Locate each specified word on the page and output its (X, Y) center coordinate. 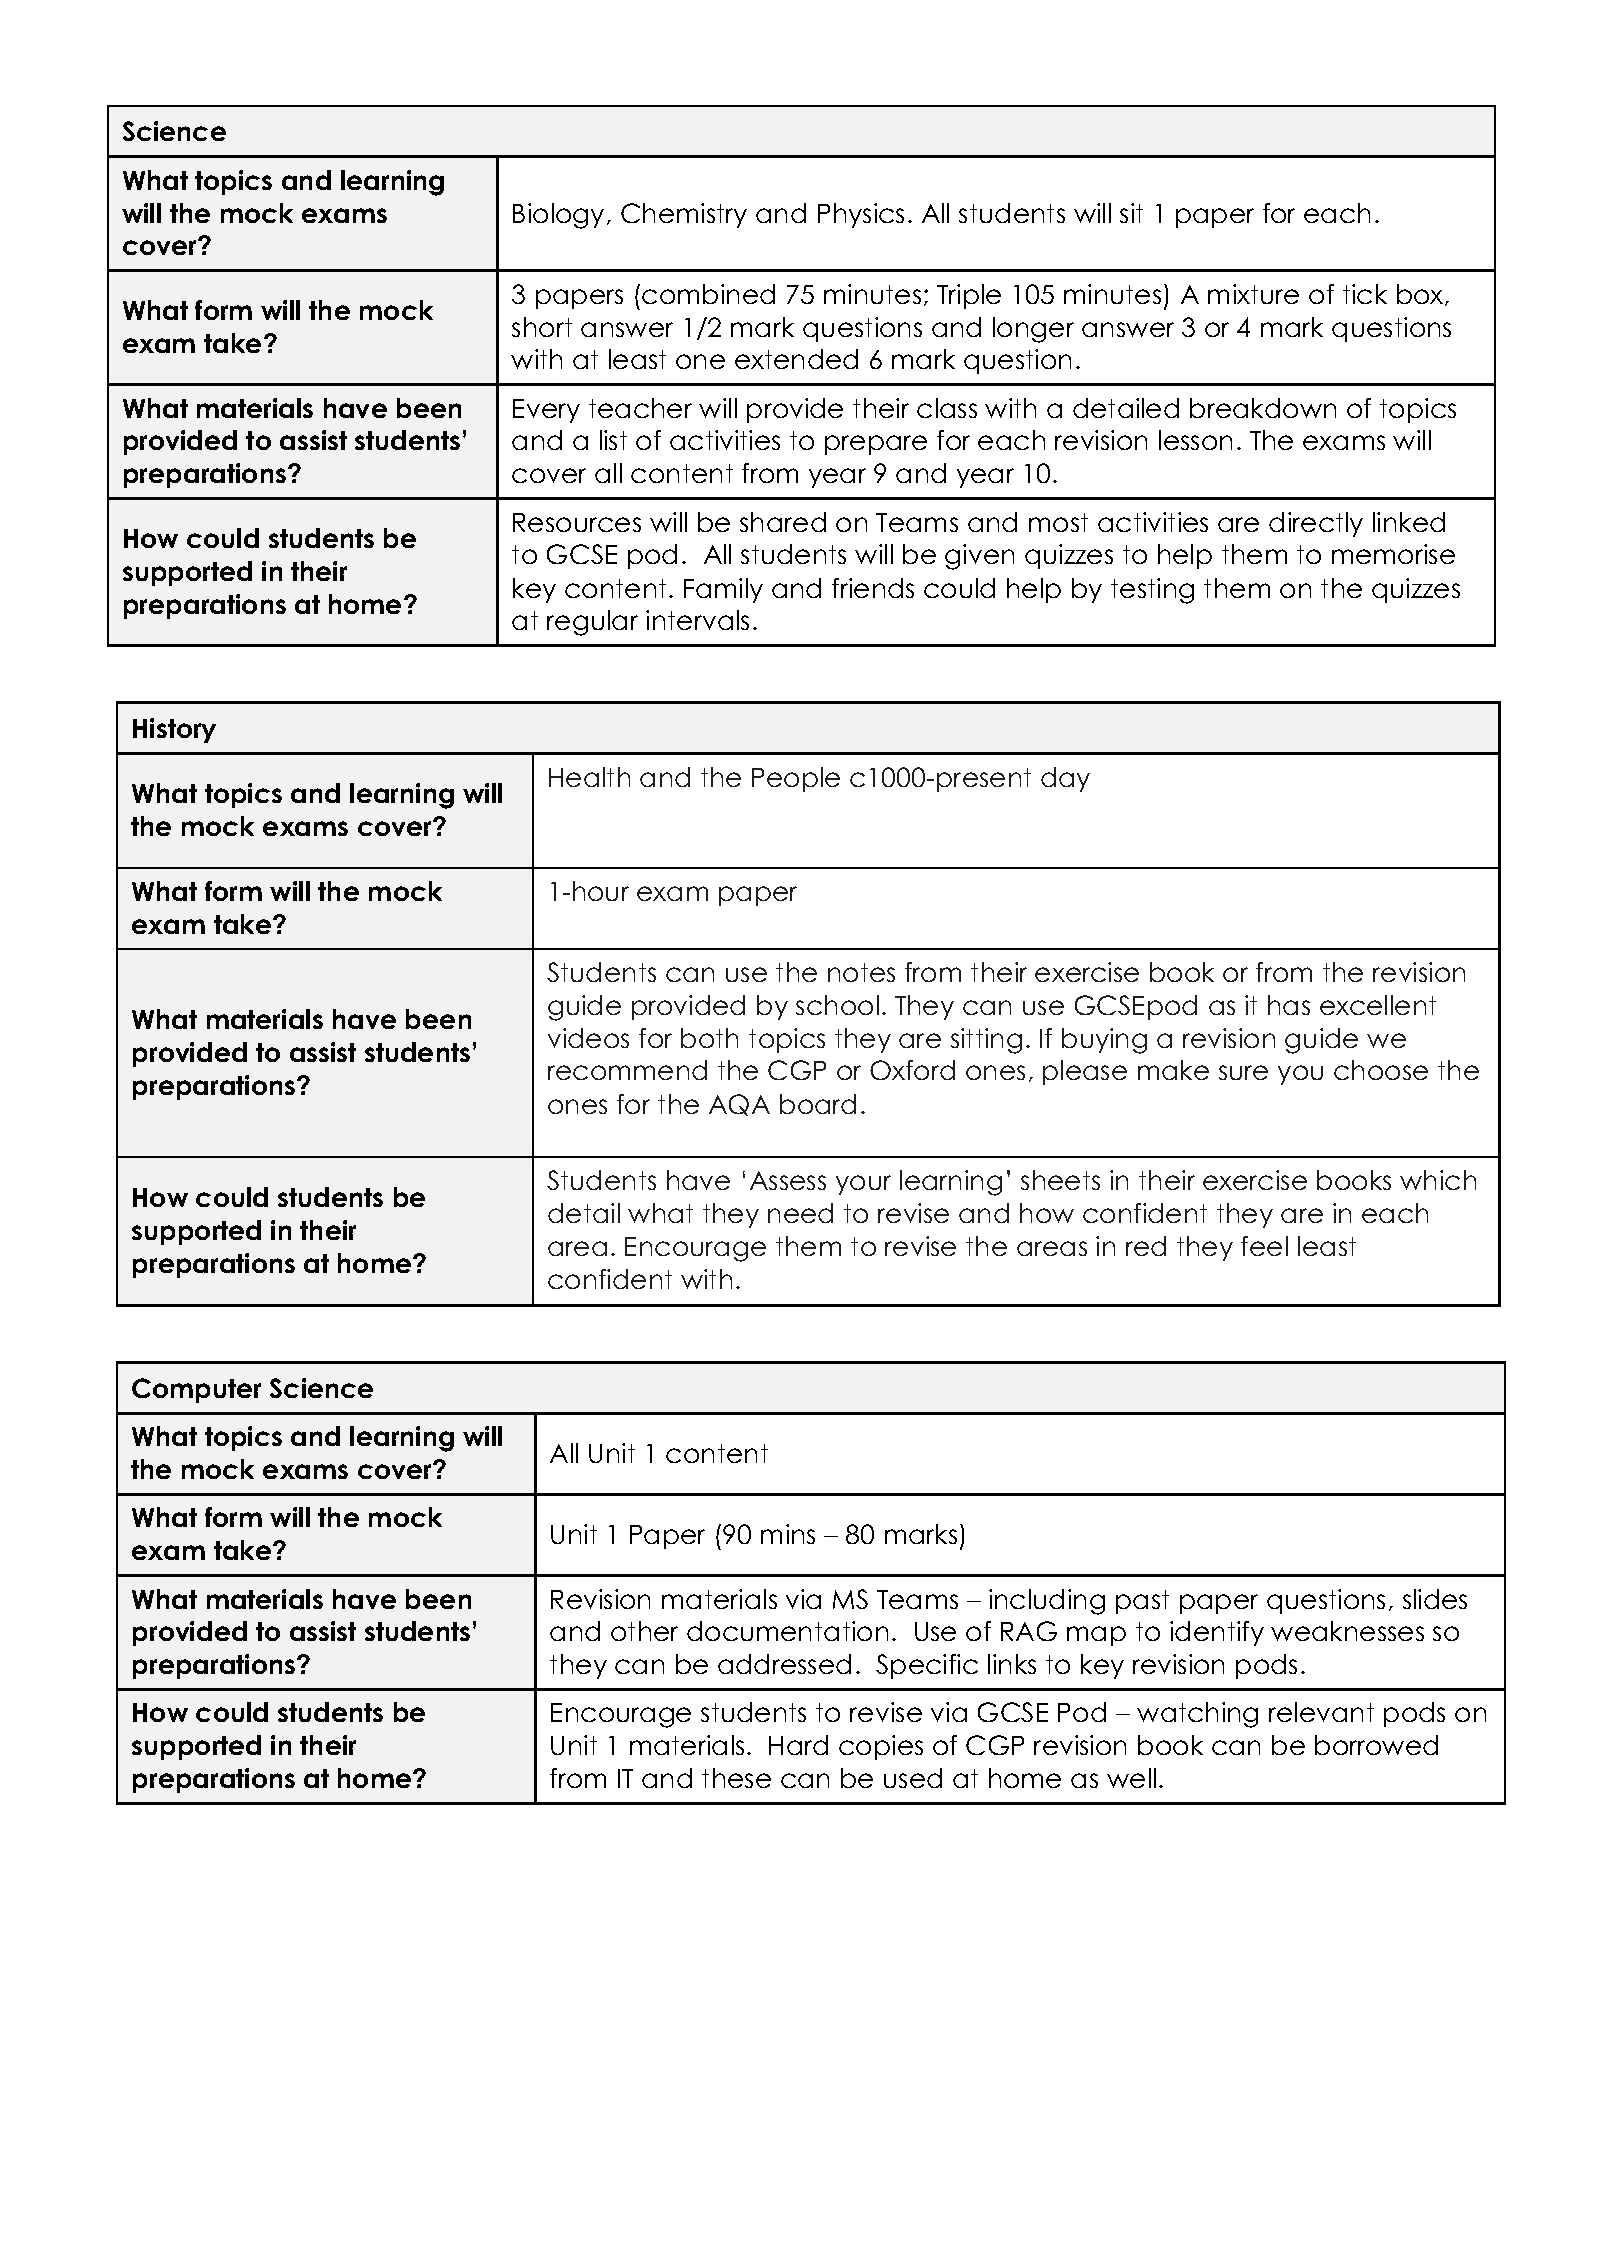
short (542, 327)
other (644, 1631)
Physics (861, 215)
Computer (196, 1390)
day (1065, 779)
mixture (1253, 294)
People (796, 779)
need (800, 1213)
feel (1264, 1246)
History (174, 730)
